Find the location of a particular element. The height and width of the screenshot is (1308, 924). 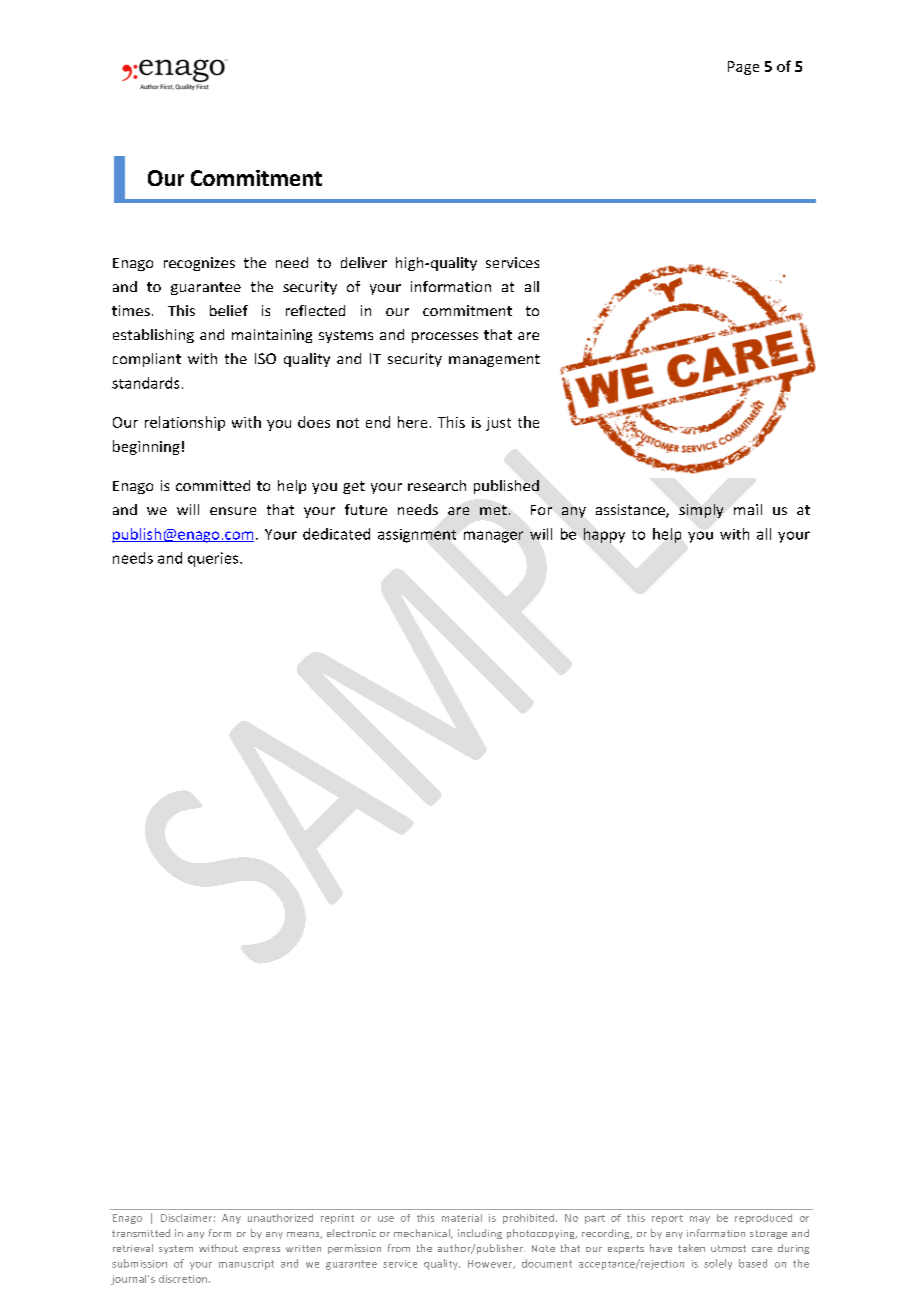

may is located at coordinates (700, 1220).
